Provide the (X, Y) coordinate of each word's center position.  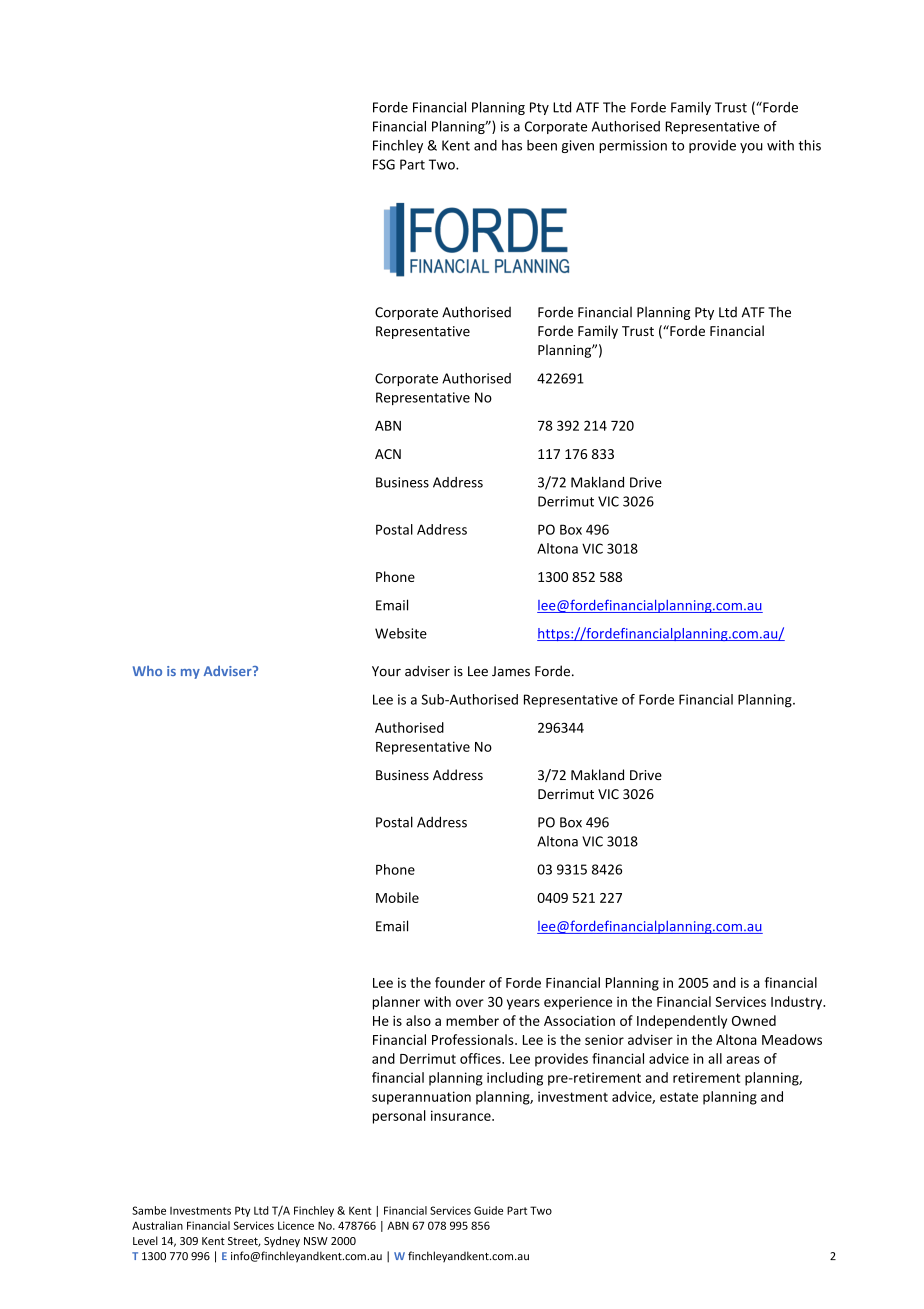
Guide (488, 1210)
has (512, 145)
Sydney (282, 1241)
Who (147, 671)
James (511, 671)
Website (401, 633)
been (542, 145)
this (809, 145)
